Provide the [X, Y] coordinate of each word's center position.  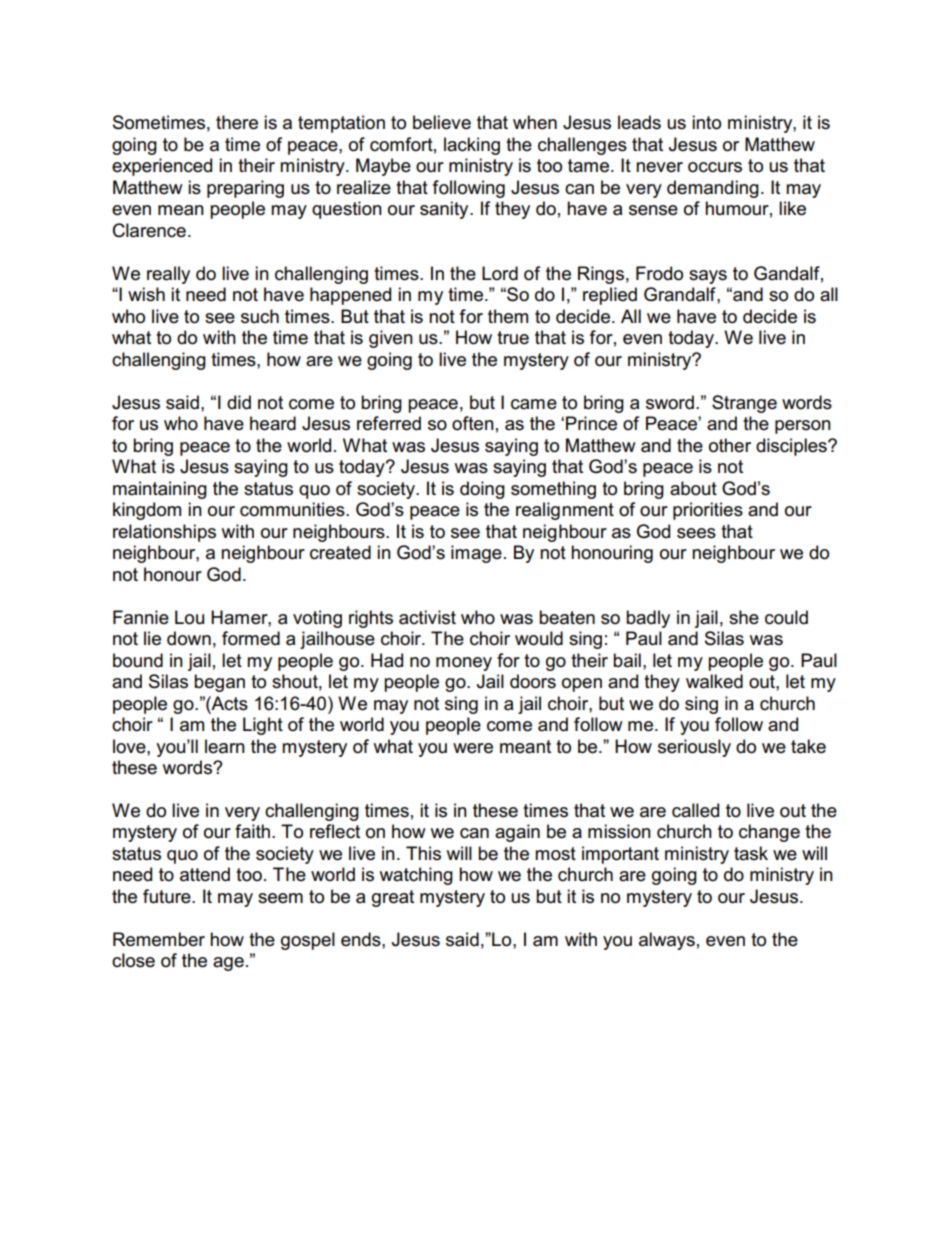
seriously [694, 748]
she [744, 617]
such [260, 316]
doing [482, 490]
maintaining [160, 490]
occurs [715, 167]
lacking [472, 146]
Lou [189, 617]
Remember [159, 939]
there [237, 122]
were [473, 748]
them [508, 316]
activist [427, 617]
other [730, 445]
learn [225, 746]
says [708, 277]
